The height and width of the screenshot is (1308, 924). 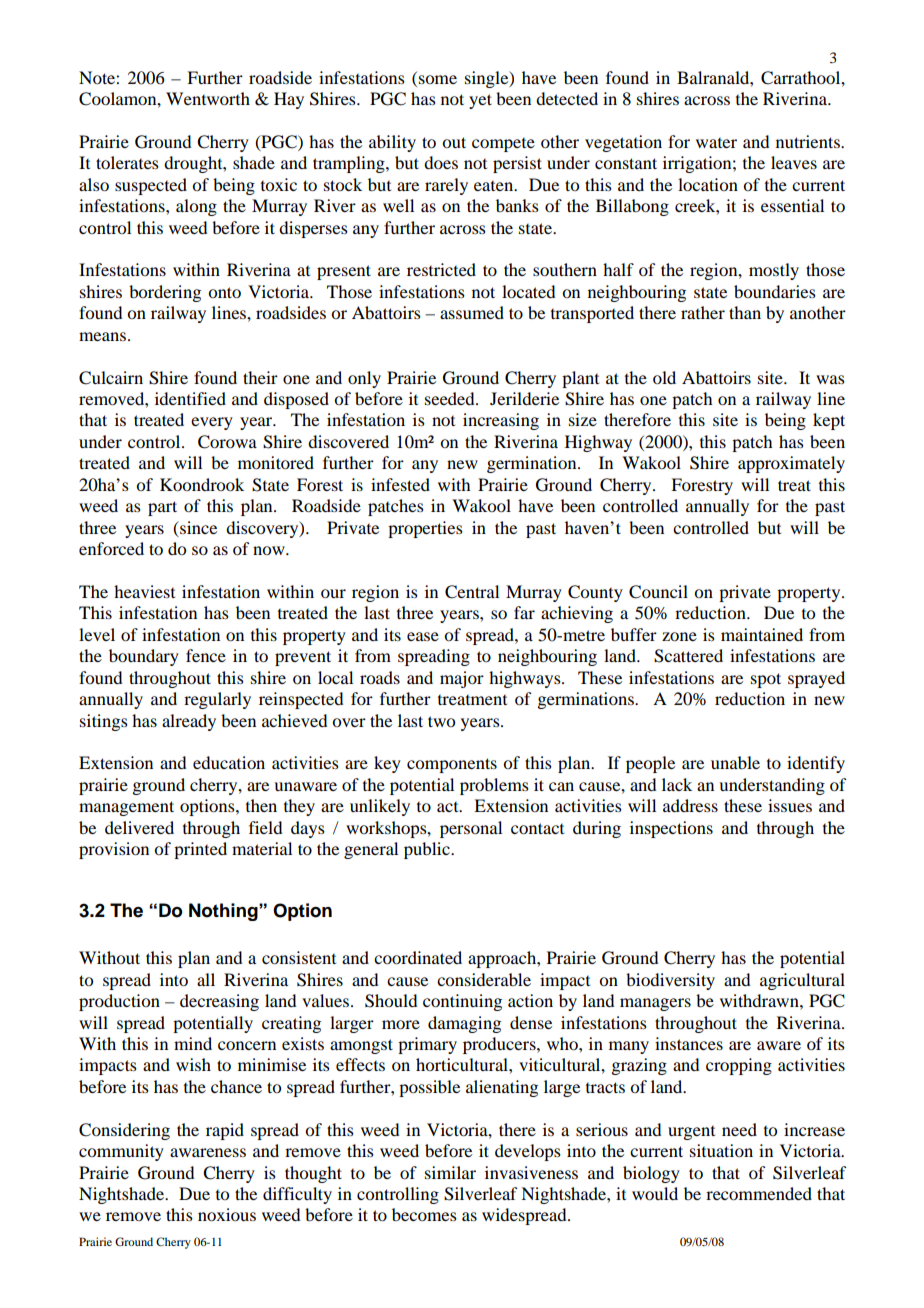 What do you see at coordinates (480, 101) in the screenshot?
I see `yet` at bounding box center [480, 101].
